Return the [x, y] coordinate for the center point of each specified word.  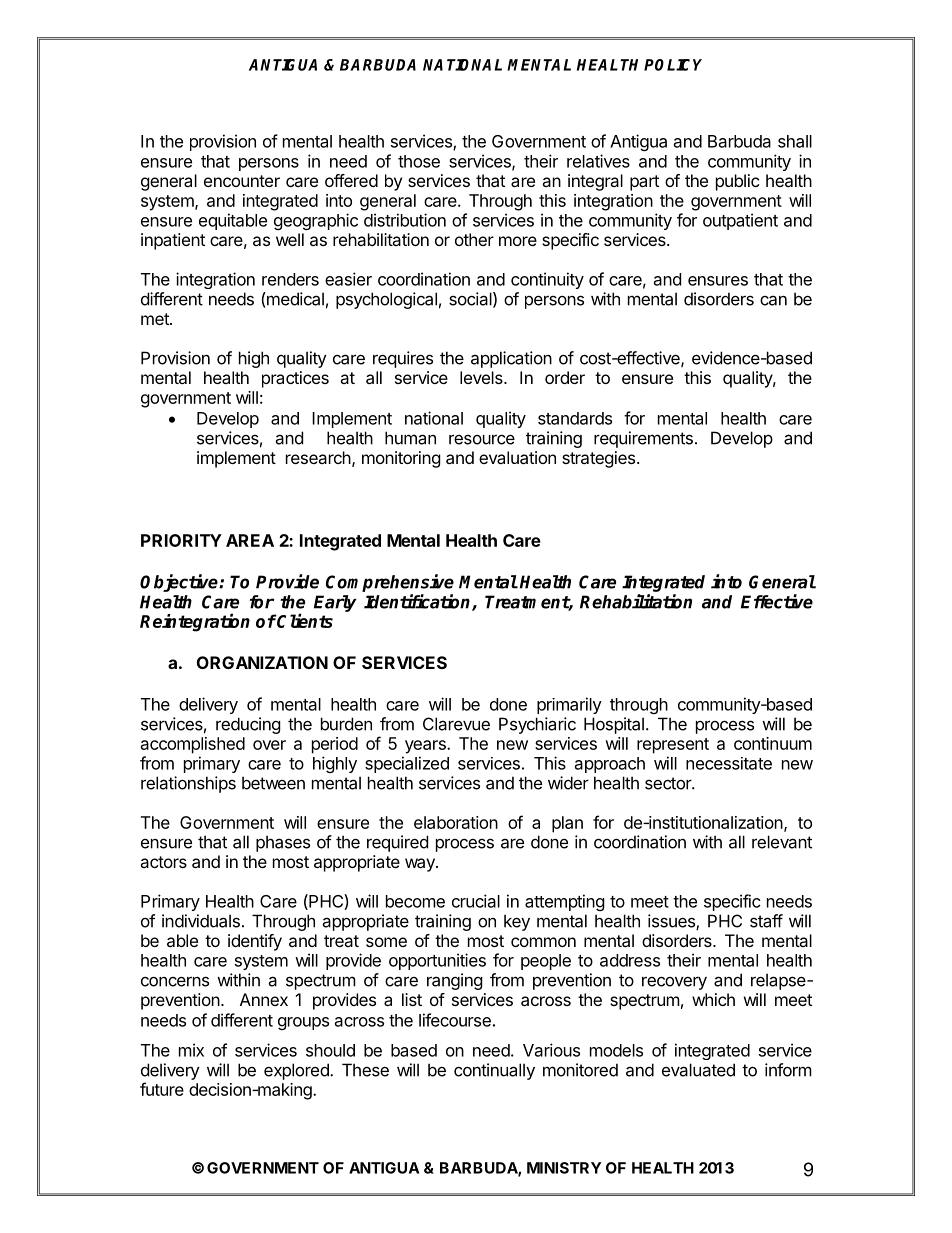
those [419, 161]
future [162, 1089]
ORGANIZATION [262, 662]
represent [673, 746]
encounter [242, 181]
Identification [418, 602]
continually [494, 1071]
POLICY [673, 65]
